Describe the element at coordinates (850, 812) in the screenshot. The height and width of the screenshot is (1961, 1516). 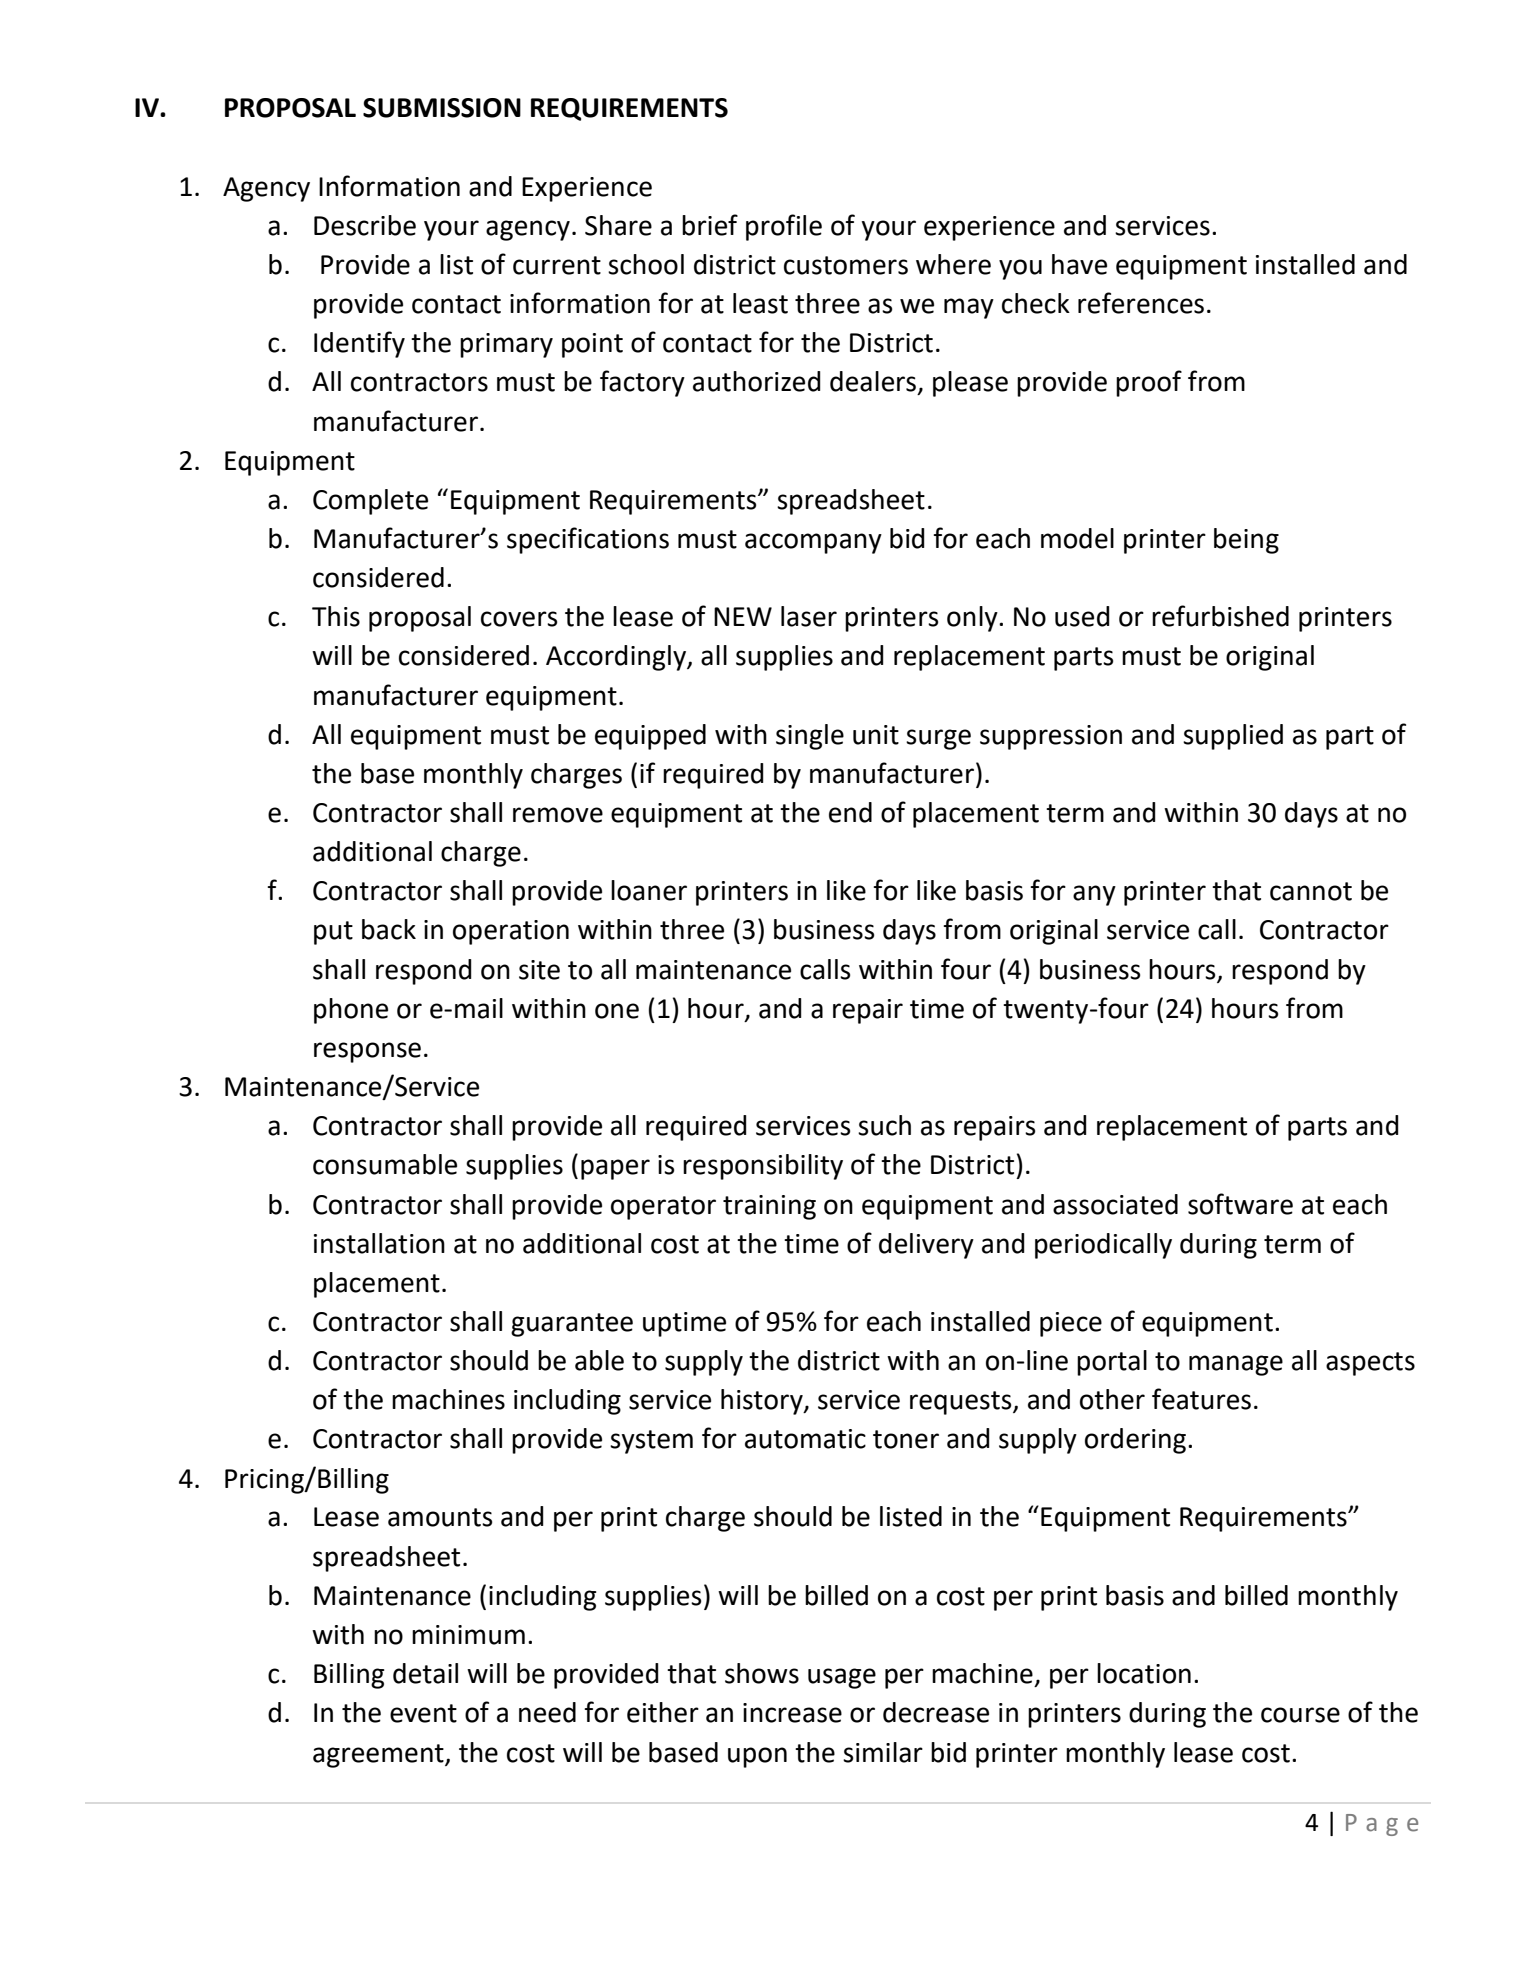
I see `end` at that location.
